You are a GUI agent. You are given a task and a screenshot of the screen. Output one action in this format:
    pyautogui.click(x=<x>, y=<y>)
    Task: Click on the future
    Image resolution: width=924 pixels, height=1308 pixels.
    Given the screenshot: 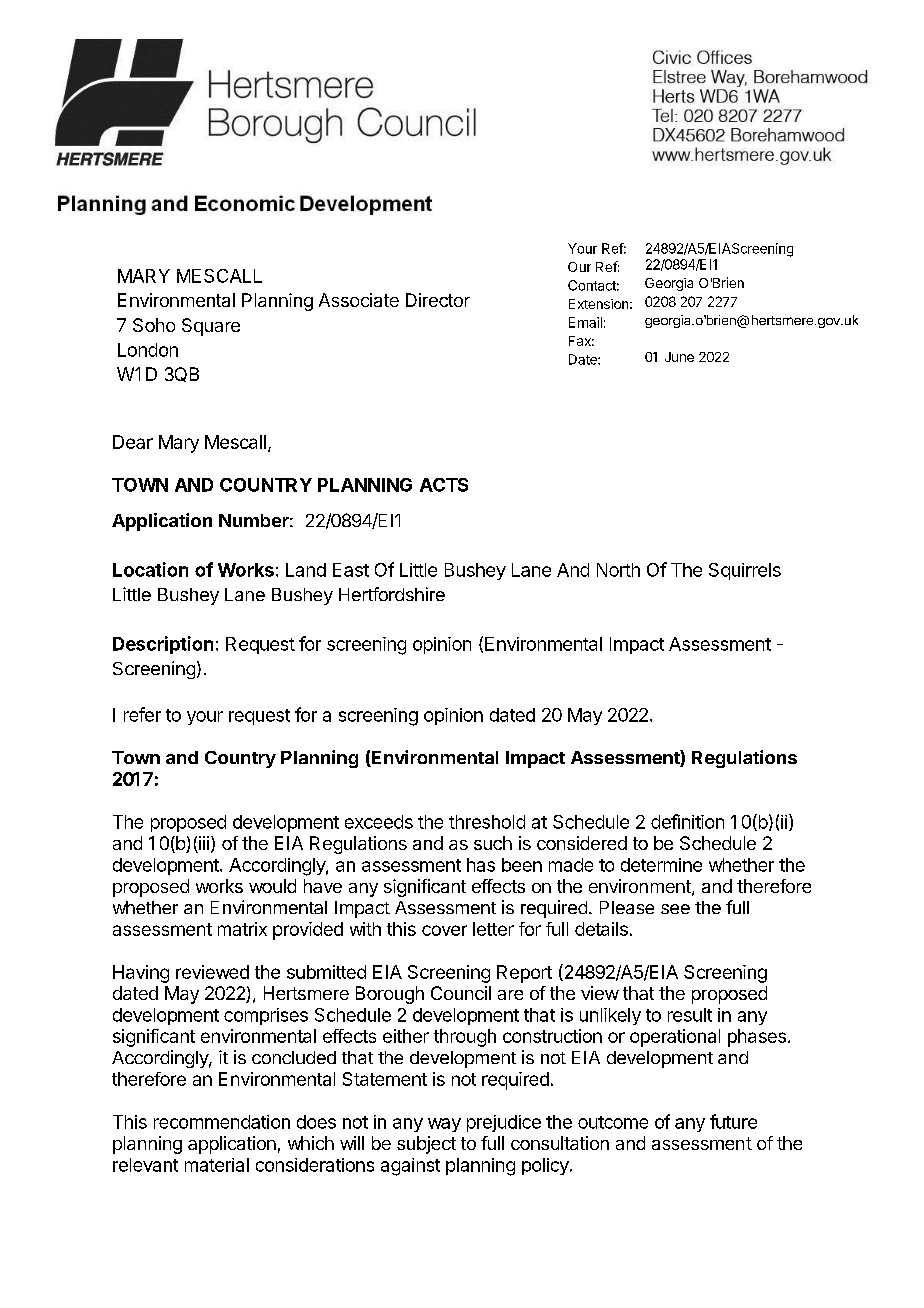 What is the action you would take?
    pyautogui.click(x=733, y=1121)
